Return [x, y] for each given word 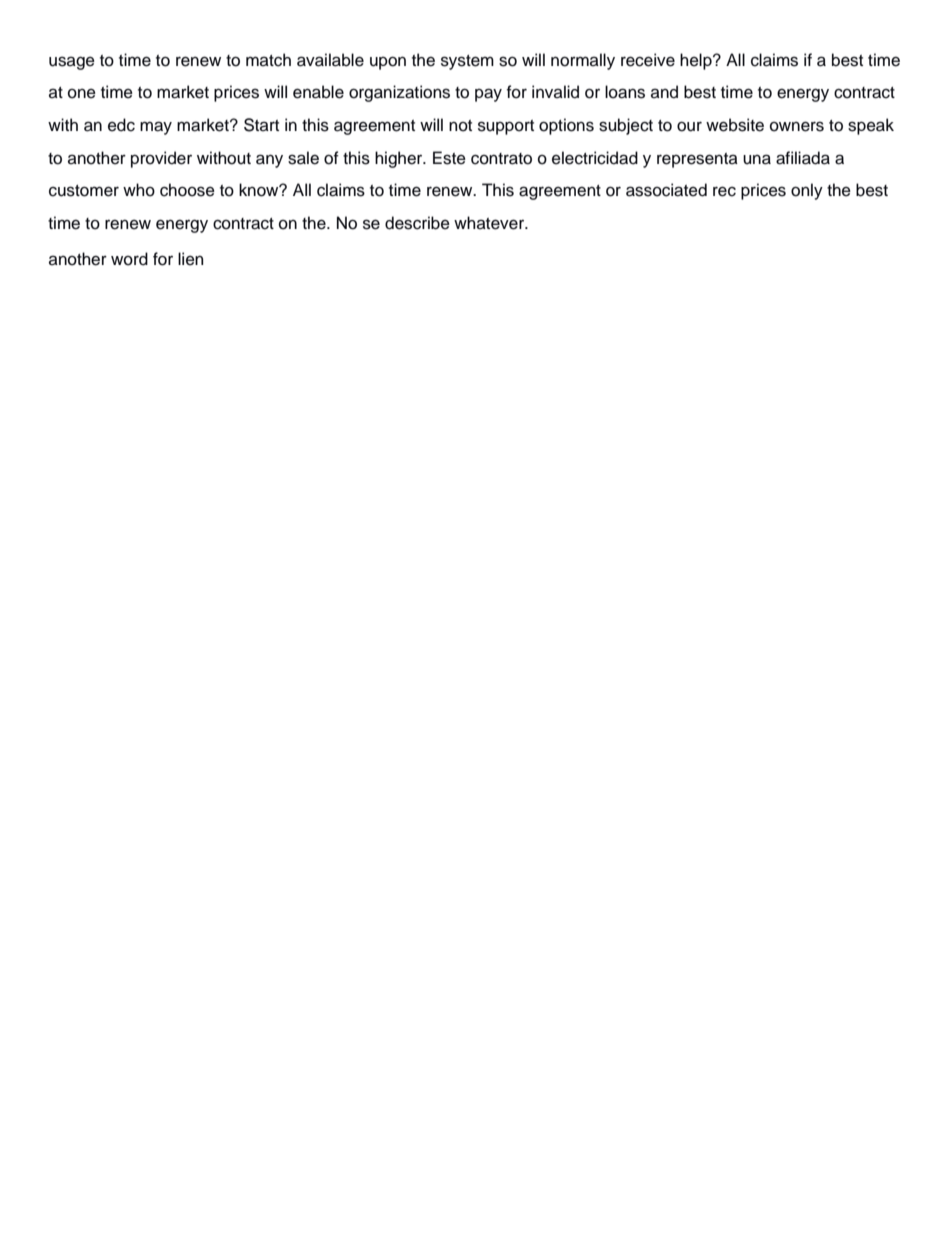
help [697, 61]
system [467, 62]
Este [449, 158]
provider [161, 159]
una [757, 159]
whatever [490, 223]
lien [190, 259]
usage [72, 63]
